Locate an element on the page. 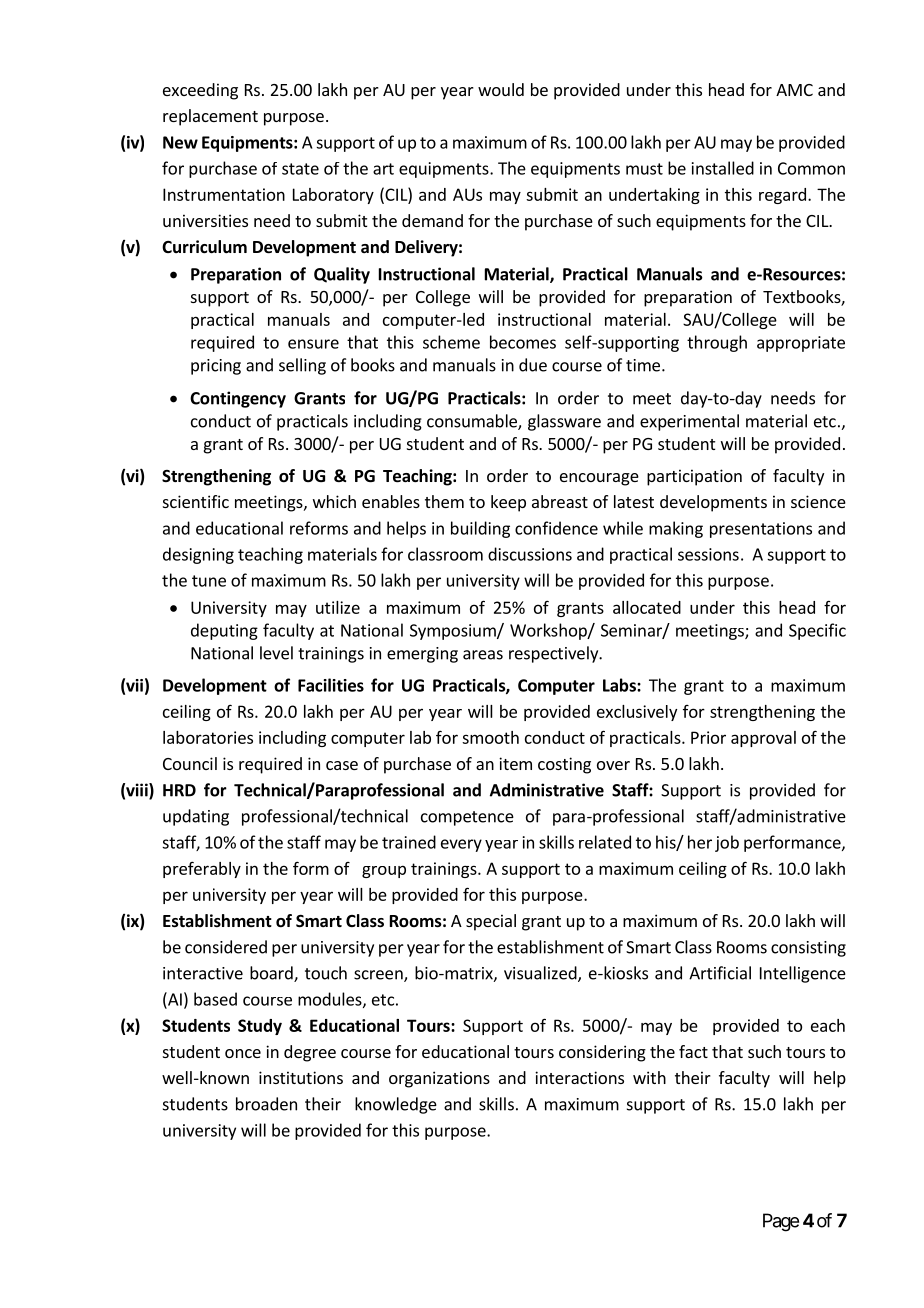 The width and height of the page is (924, 1308). building is located at coordinates (480, 529).
